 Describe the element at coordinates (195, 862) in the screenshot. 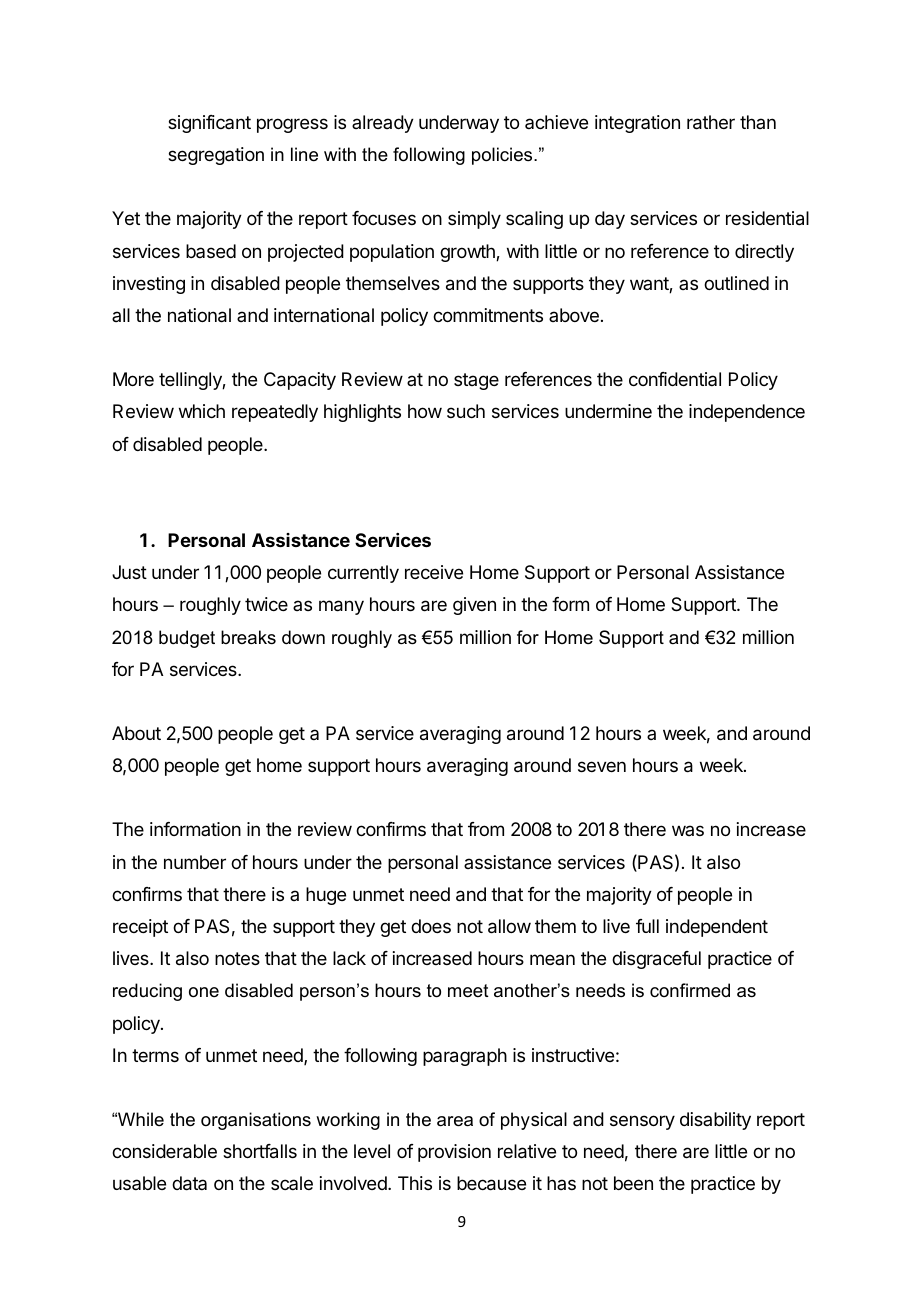

I see `number` at that location.
